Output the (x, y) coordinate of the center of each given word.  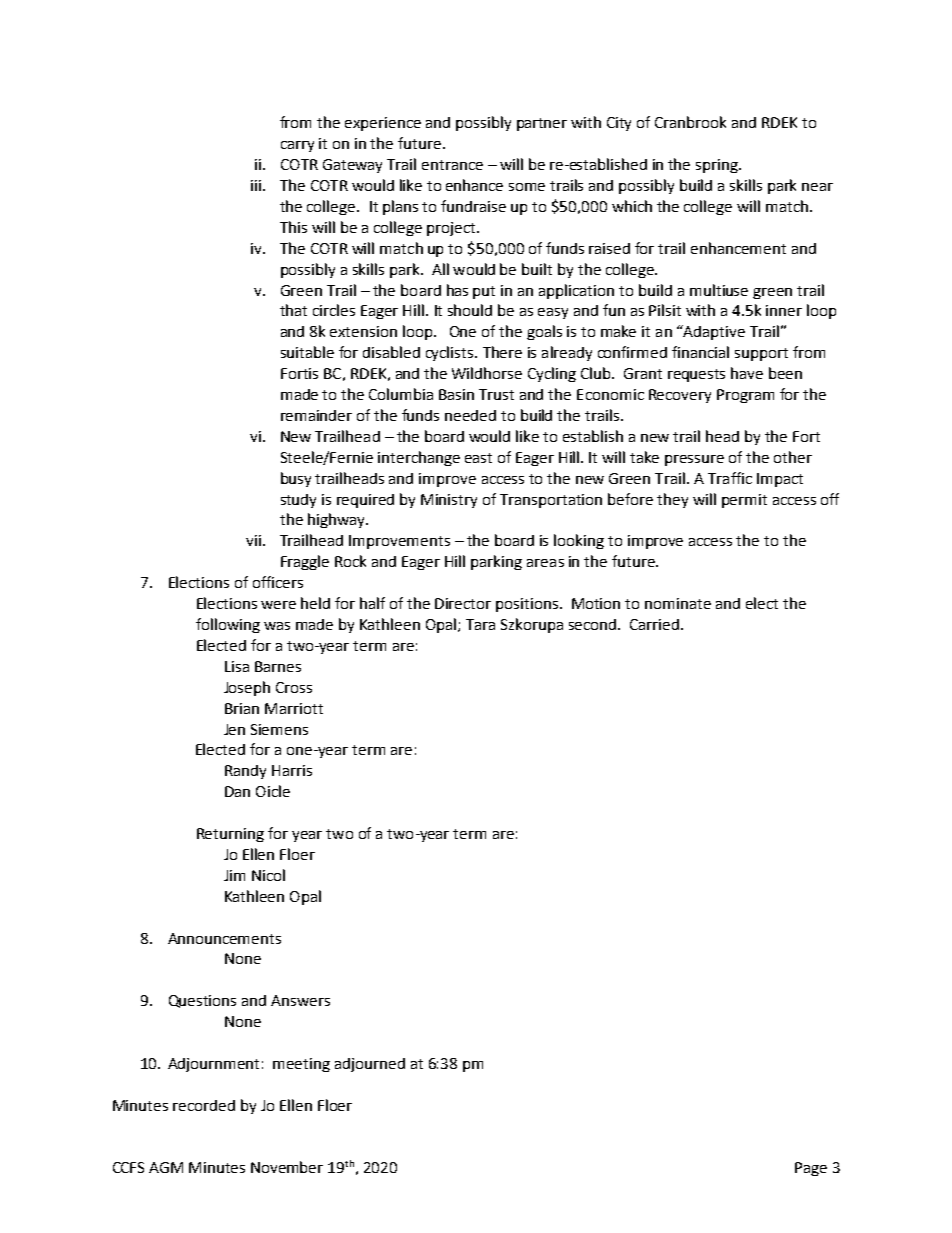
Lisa (237, 666)
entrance (452, 165)
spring (718, 166)
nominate (678, 603)
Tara (480, 624)
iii (256, 185)
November (287, 1167)
